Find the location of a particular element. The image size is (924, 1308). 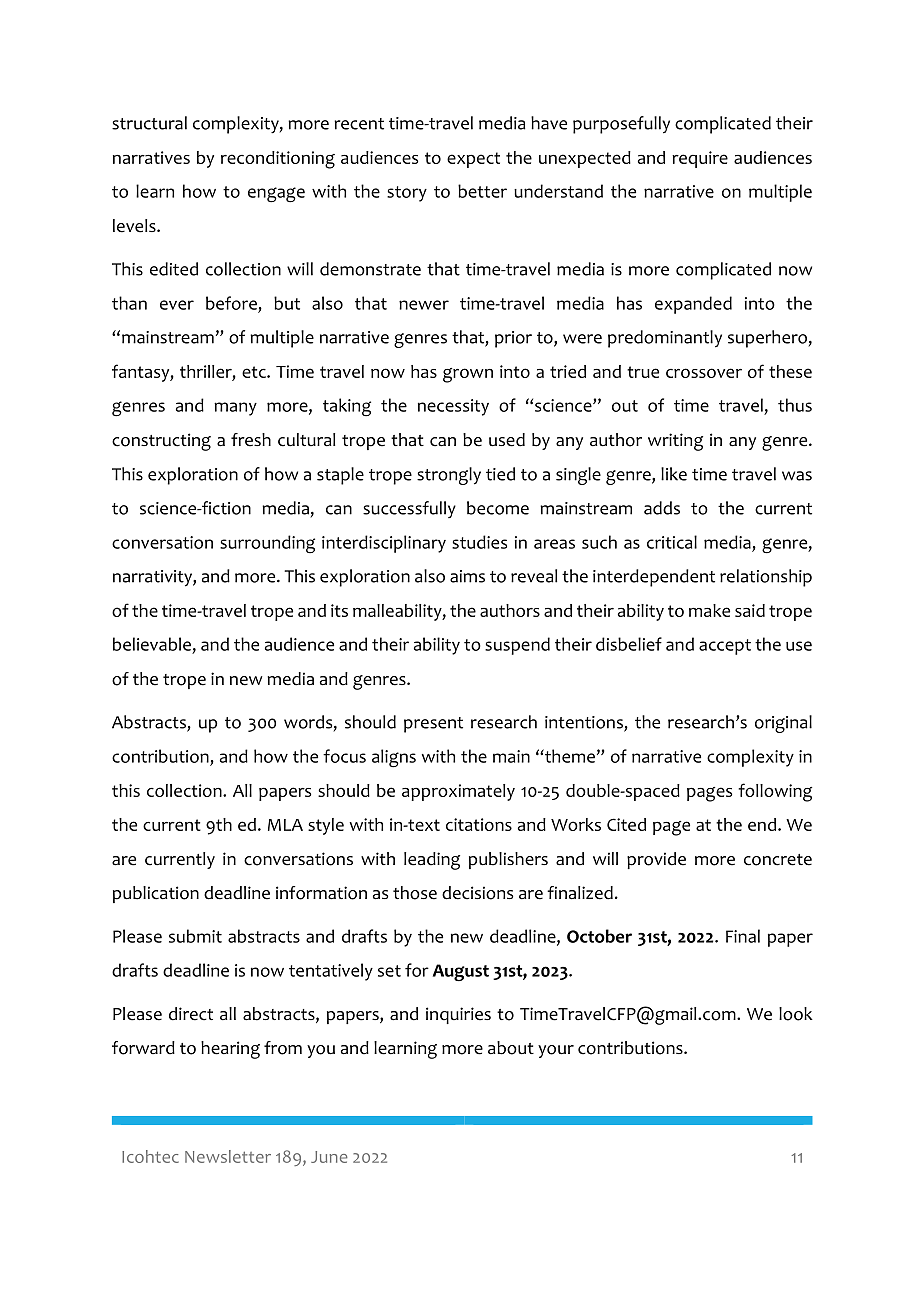

decisions is located at coordinates (477, 893).
